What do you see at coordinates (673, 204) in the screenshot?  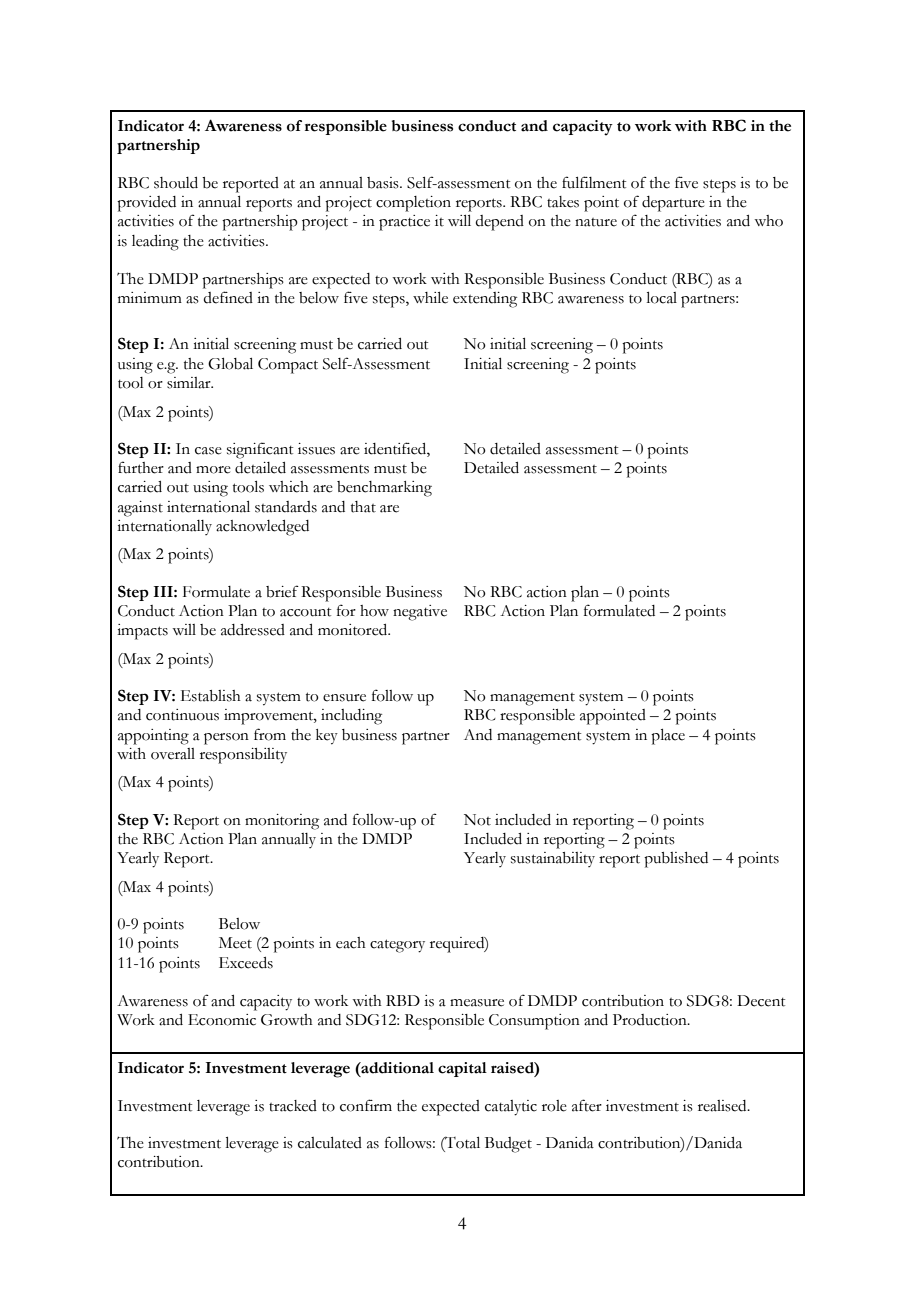 I see `departure` at bounding box center [673, 204].
